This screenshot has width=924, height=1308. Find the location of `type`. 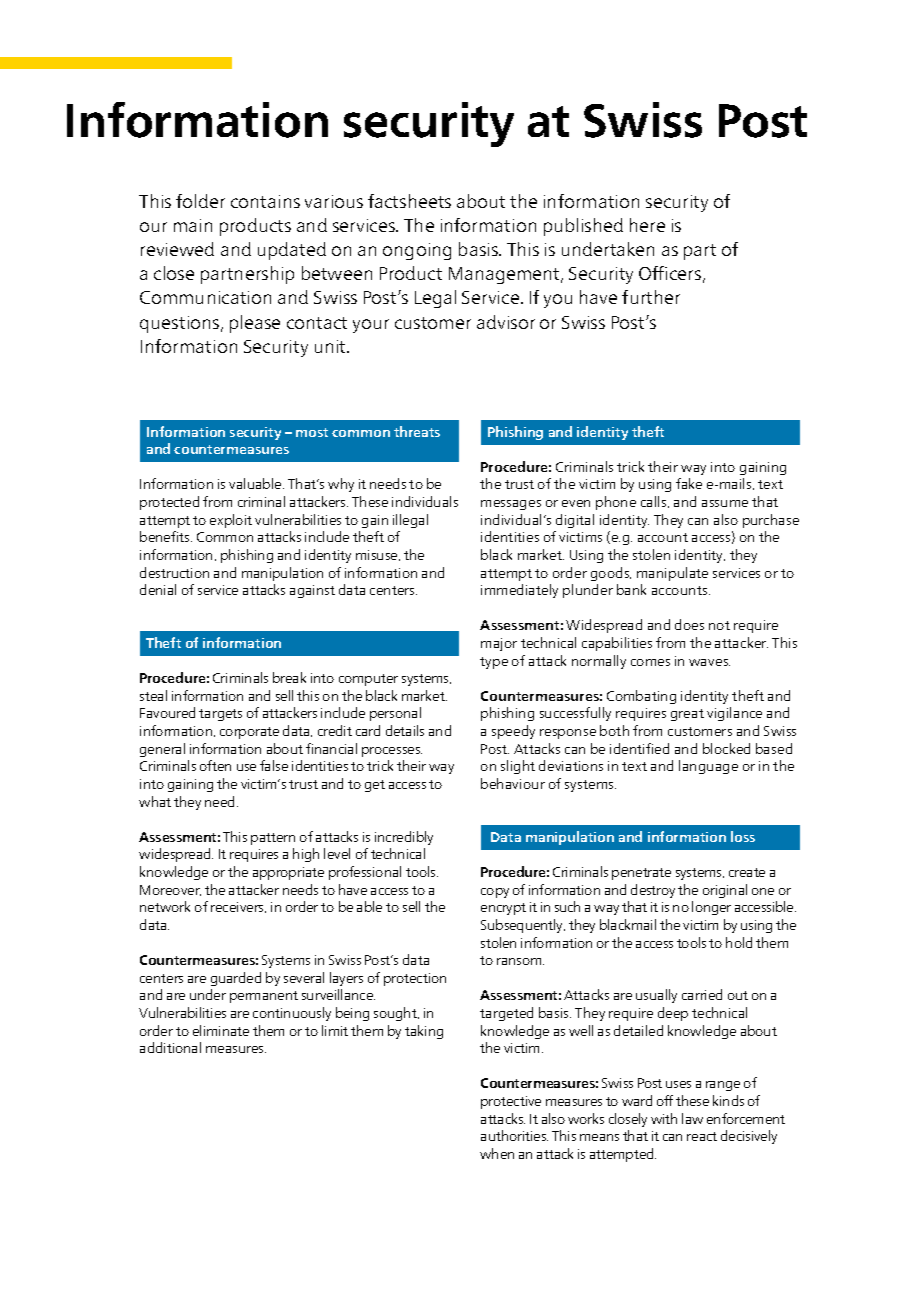

type is located at coordinates (494, 663).
